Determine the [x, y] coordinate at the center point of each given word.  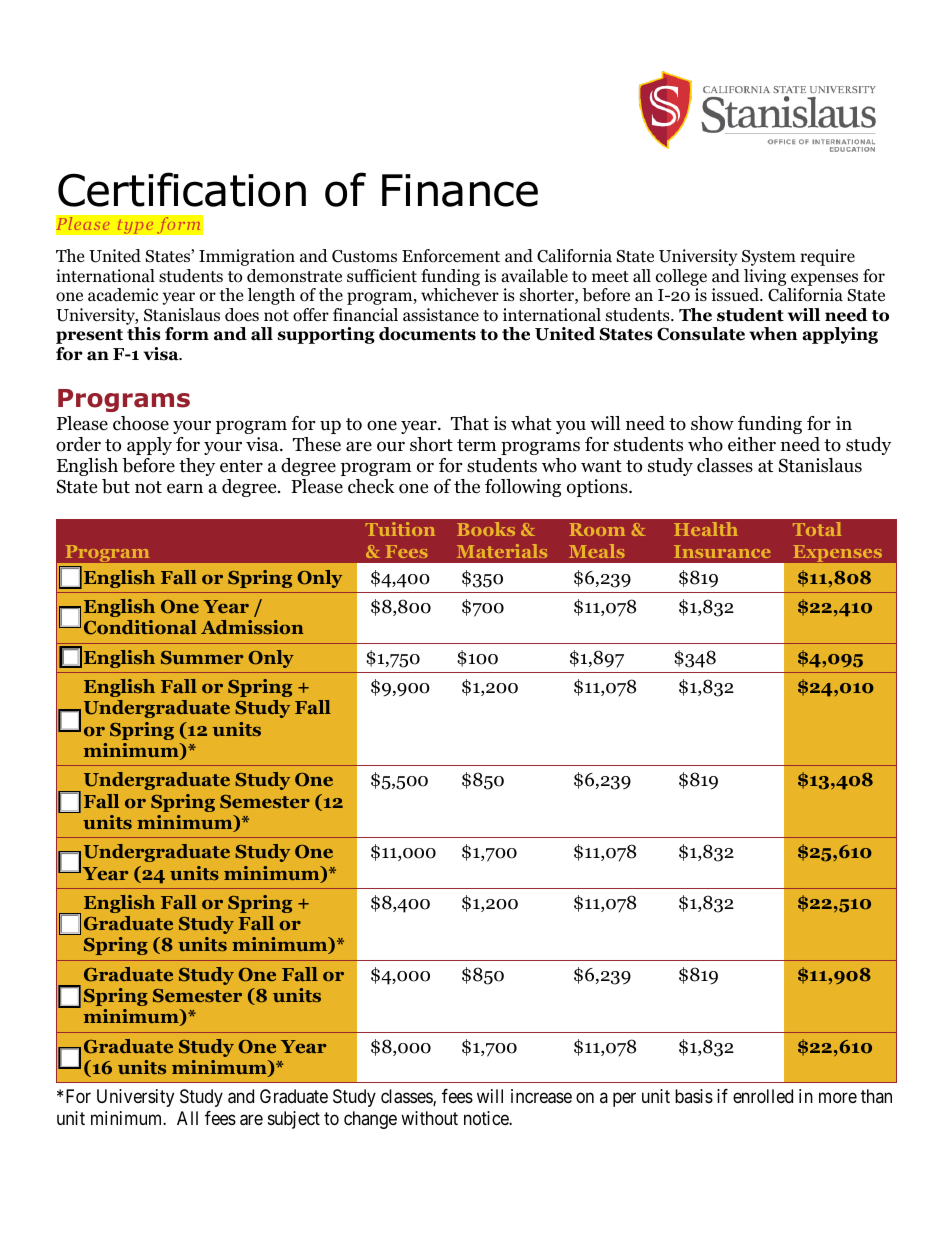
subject [294, 1120]
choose [141, 423]
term [477, 445]
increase [541, 1096]
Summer [202, 658]
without [429, 1118]
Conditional [140, 627]
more [838, 1098]
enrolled [763, 1096]
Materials [502, 551]
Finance [460, 190]
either [752, 444]
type [135, 226]
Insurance [722, 551]
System [769, 258]
